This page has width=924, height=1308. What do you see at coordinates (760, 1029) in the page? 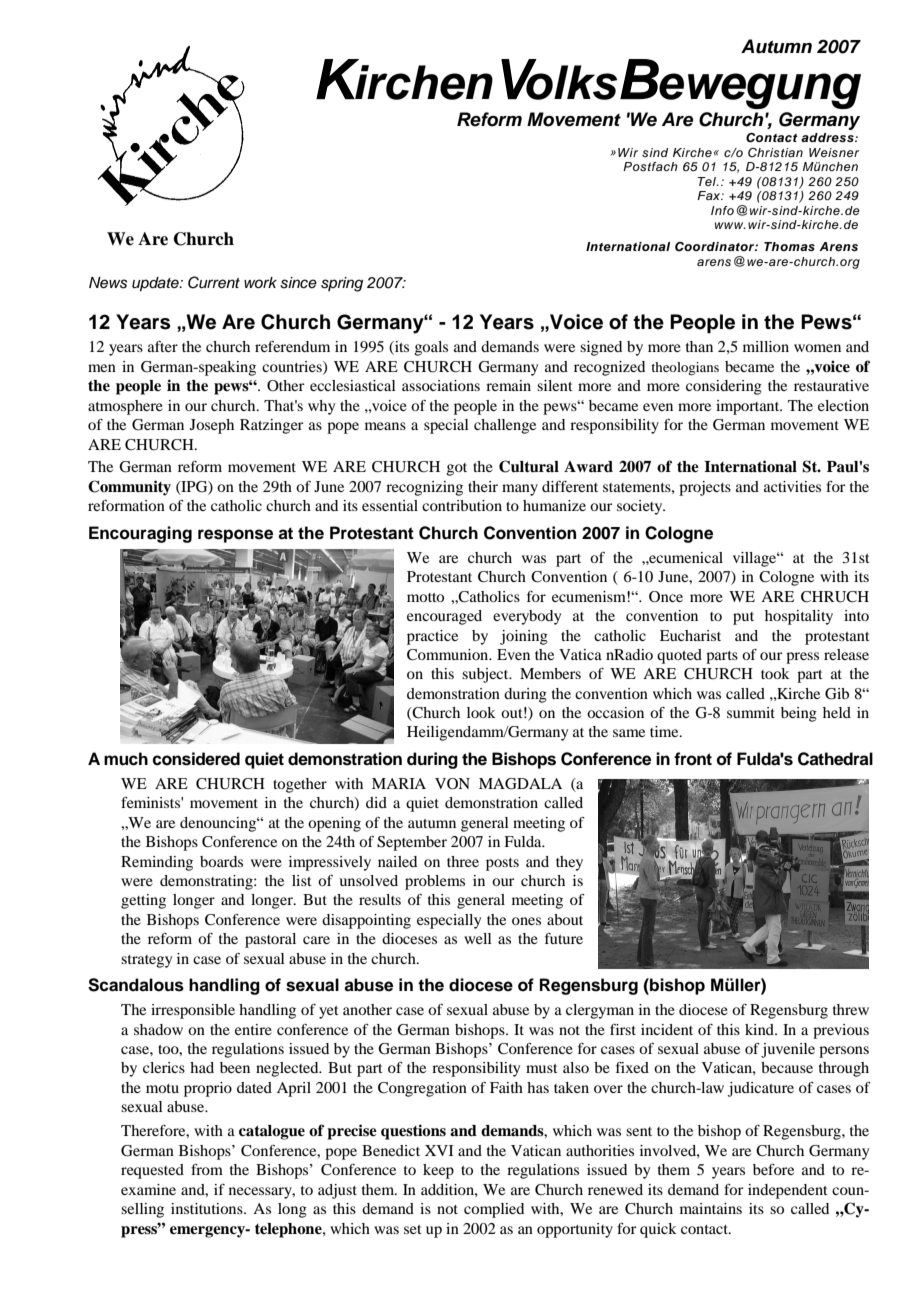
I see `kind` at bounding box center [760, 1029].
